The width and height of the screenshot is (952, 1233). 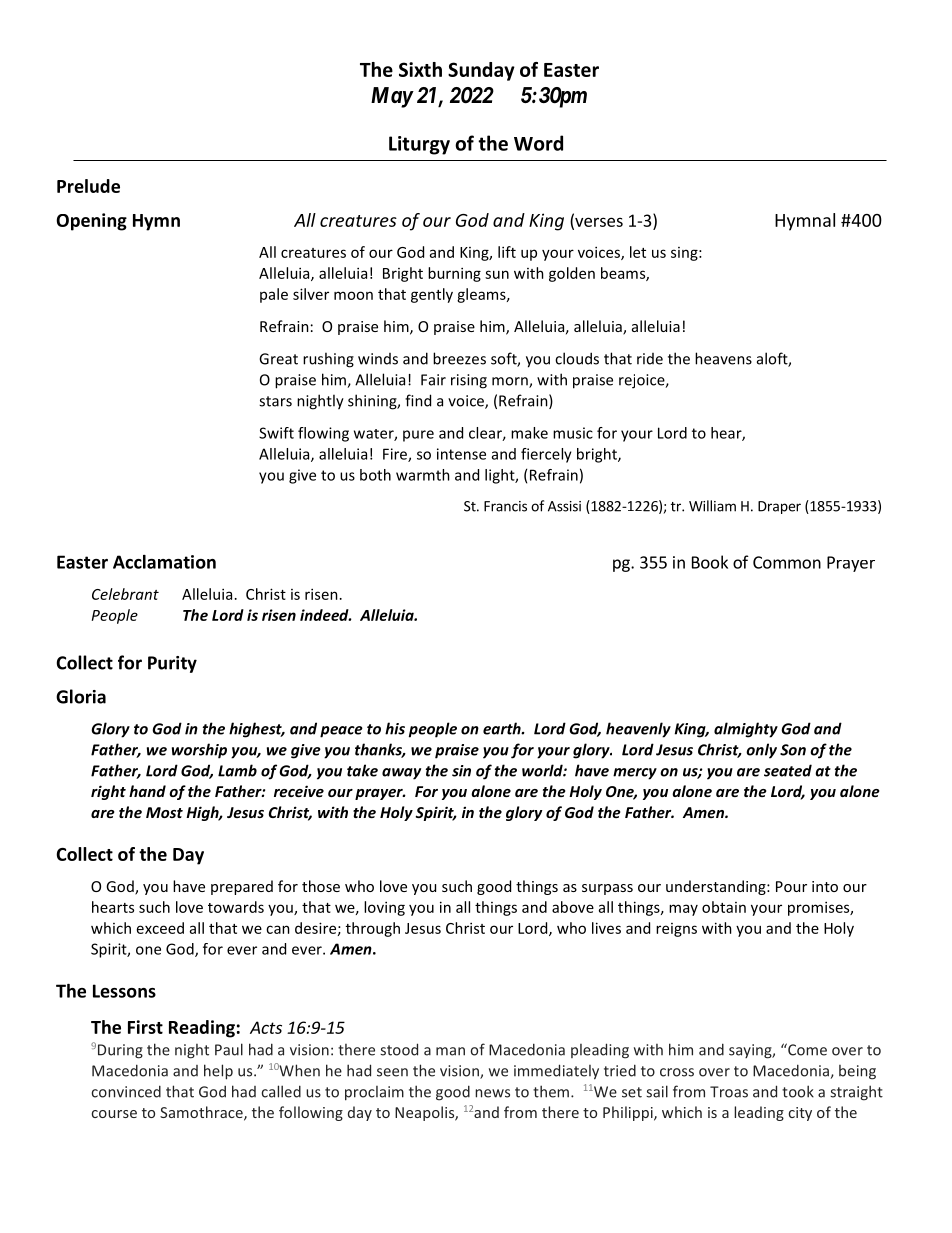 I want to click on Pour, so click(x=791, y=886).
